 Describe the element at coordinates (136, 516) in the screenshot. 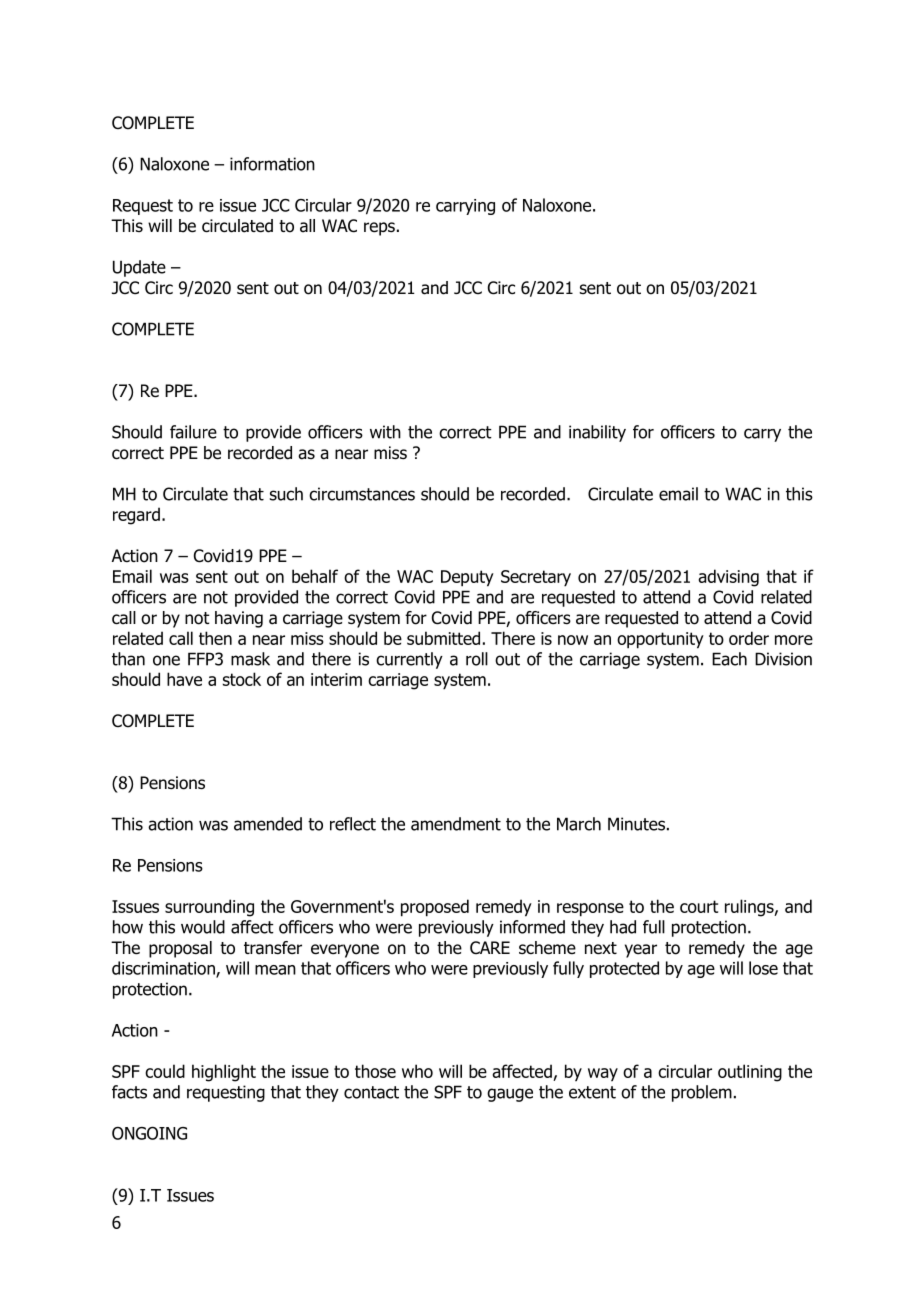

I see `regard` at that location.
